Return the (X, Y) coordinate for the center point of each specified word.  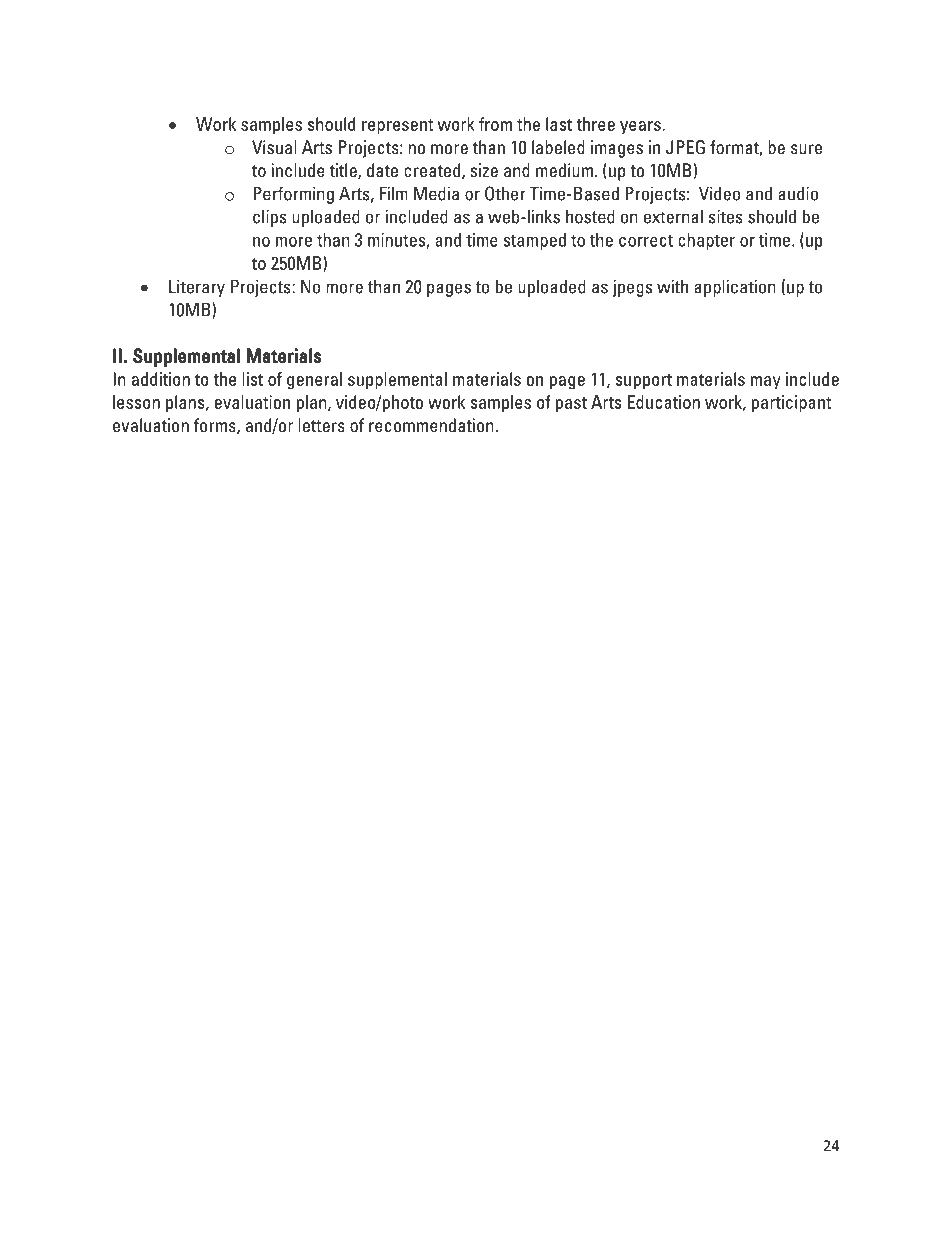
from (495, 124)
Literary (197, 288)
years (641, 128)
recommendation (432, 425)
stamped (534, 241)
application (735, 288)
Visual (274, 147)
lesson (136, 402)
